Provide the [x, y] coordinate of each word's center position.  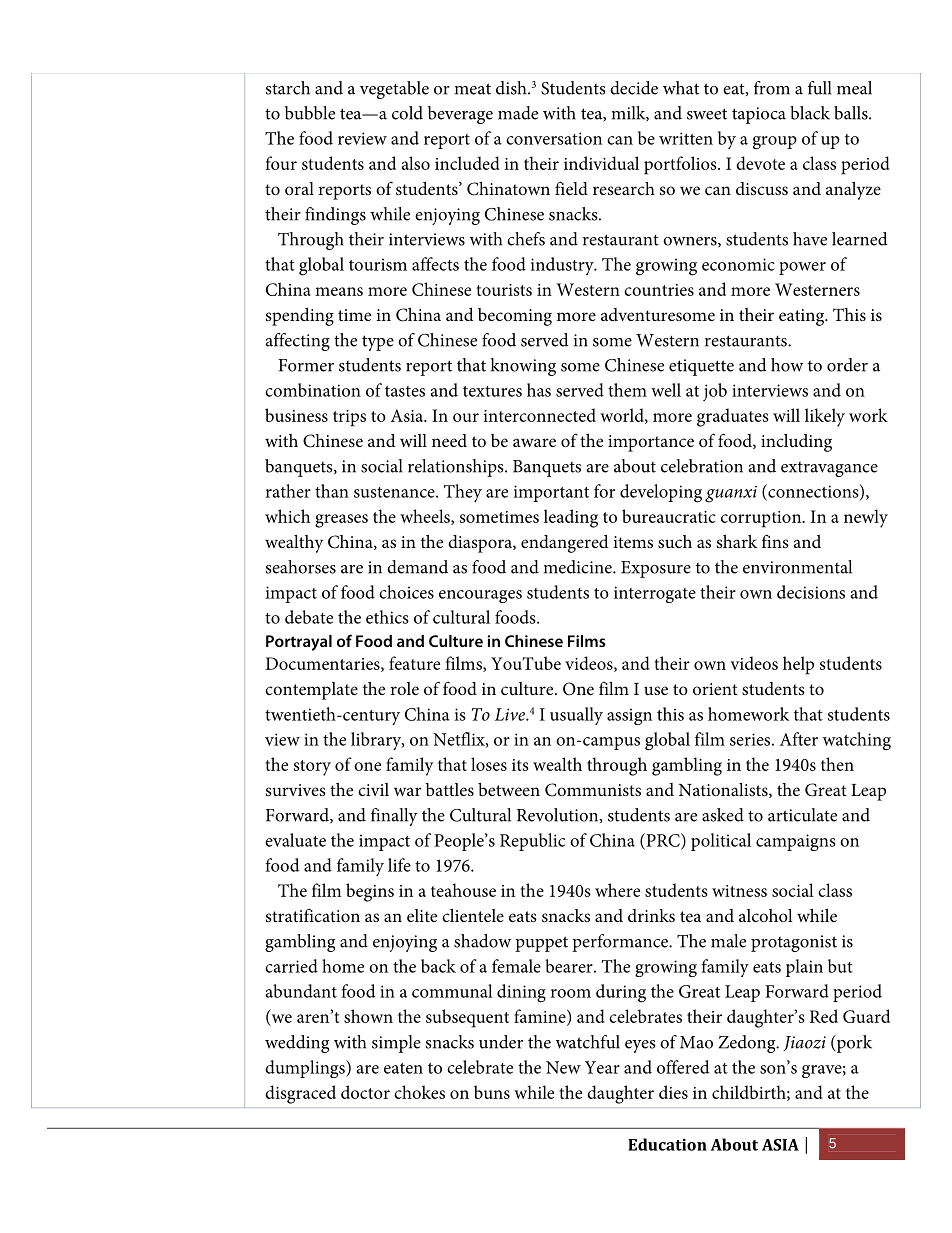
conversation [554, 138]
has [539, 390]
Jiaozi [804, 1043]
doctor [365, 1092]
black [810, 113]
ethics [387, 617]
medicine [579, 567]
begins [370, 892]
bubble [310, 113]
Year [602, 1067]
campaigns [796, 842]
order [847, 365]
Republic [532, 842]
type [378, 343]
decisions [811, 592]
